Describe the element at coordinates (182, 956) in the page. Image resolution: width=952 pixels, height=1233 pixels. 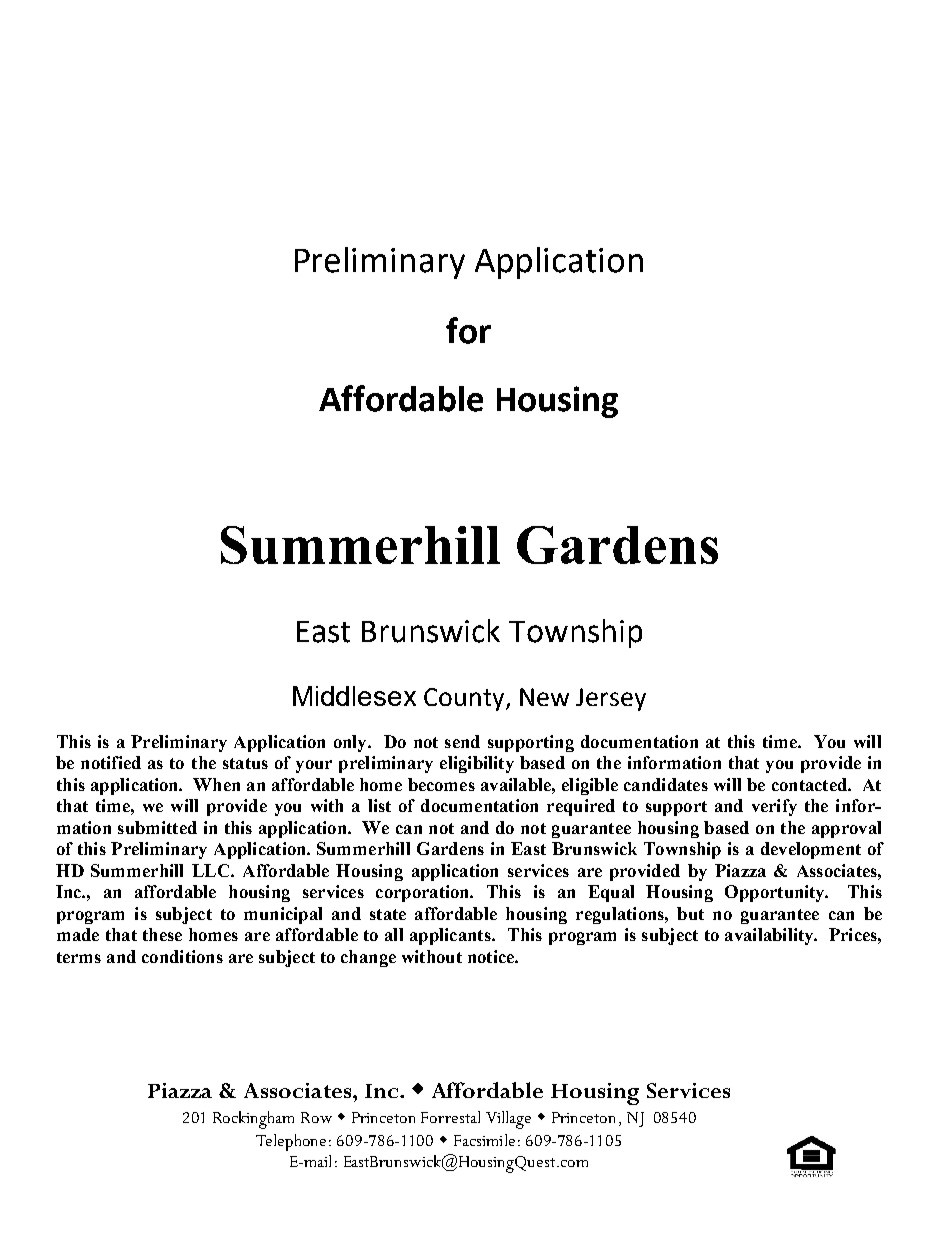
I see `conditions` at that location.
